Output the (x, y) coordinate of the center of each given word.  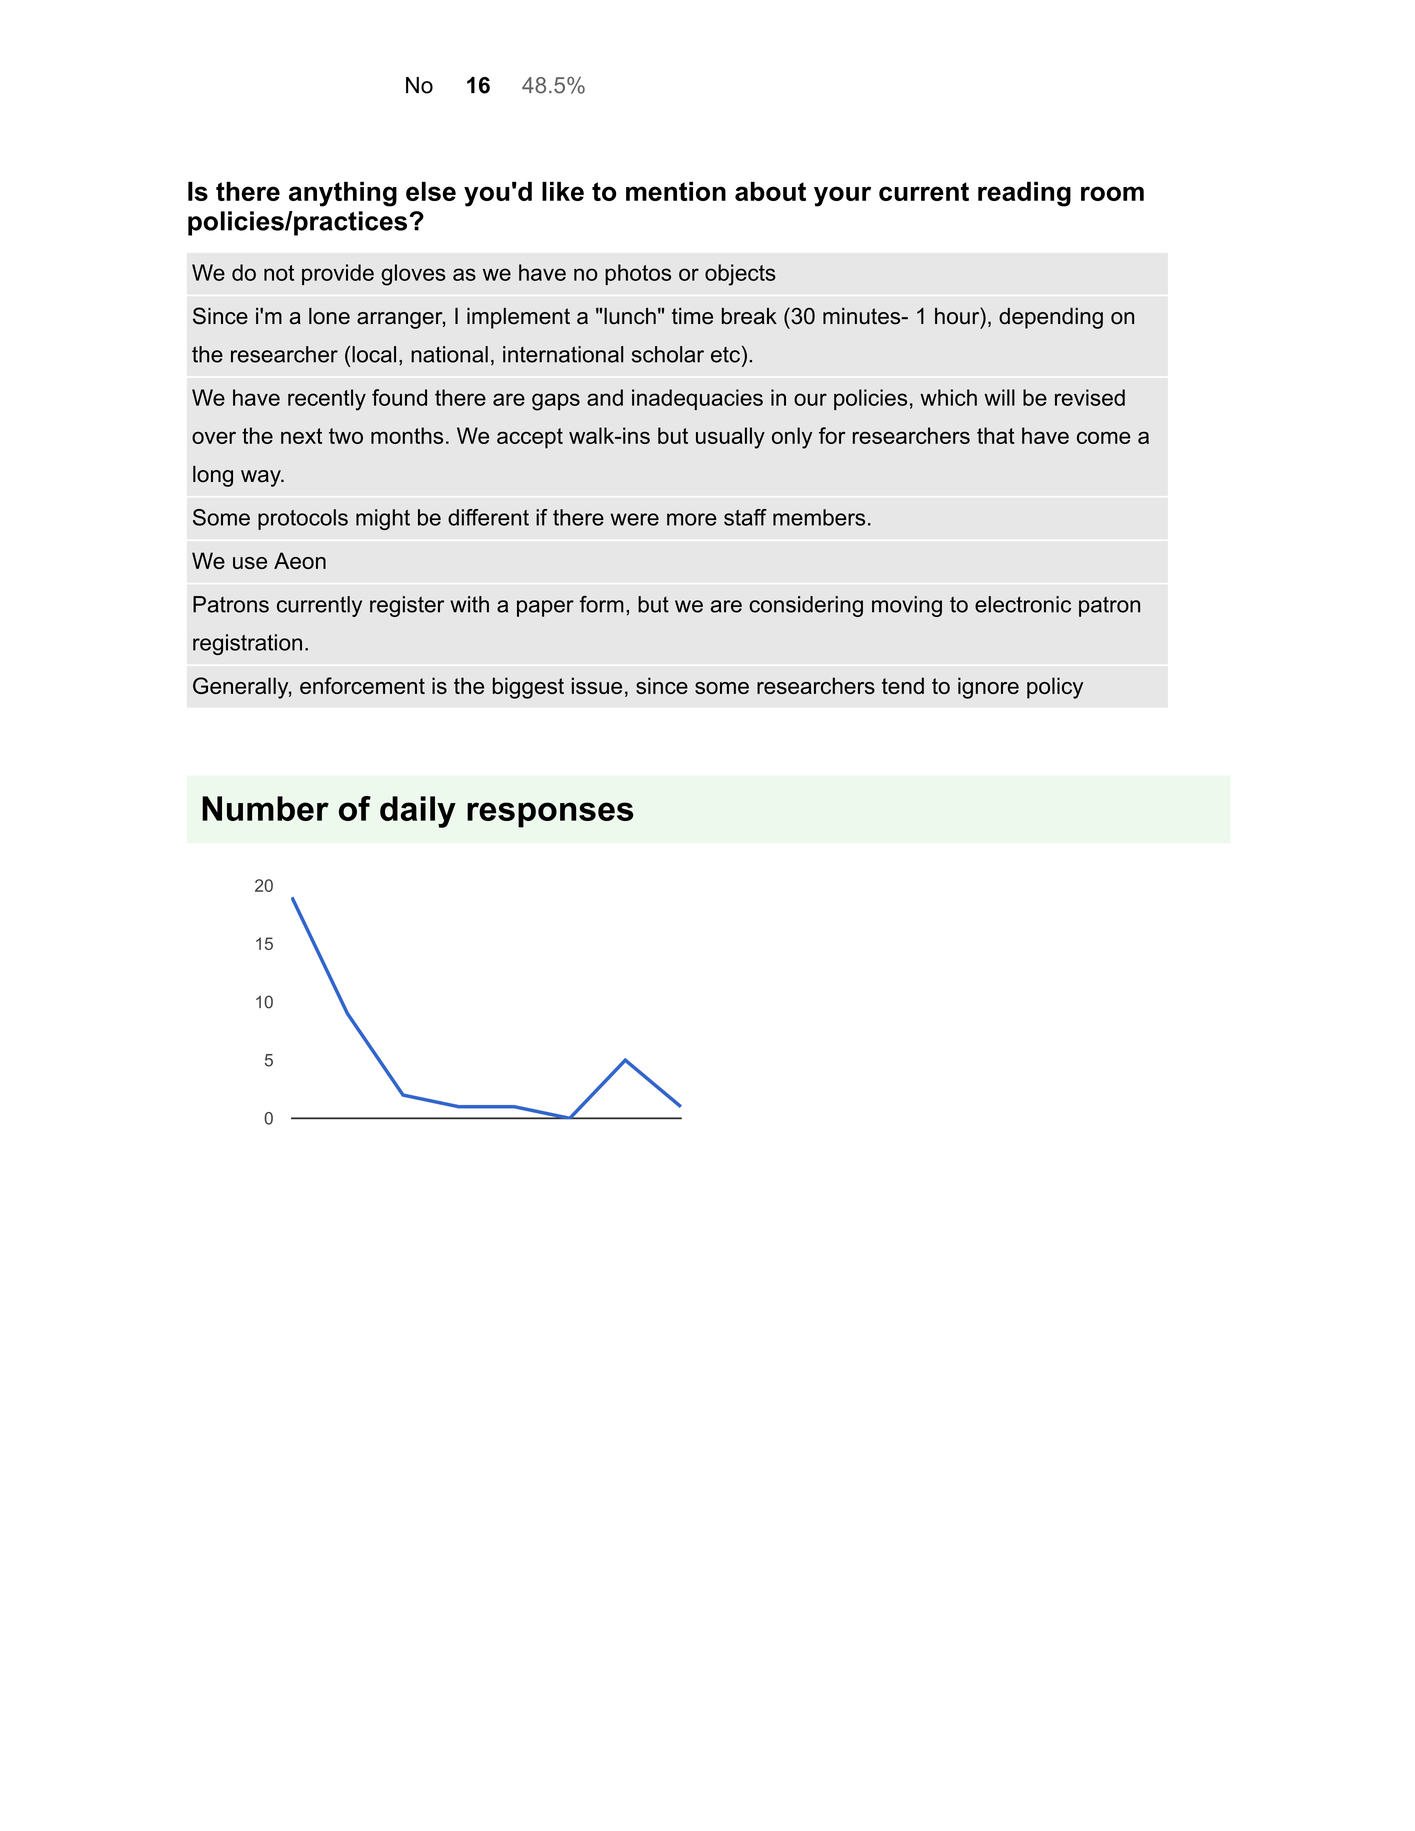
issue (597, 685)
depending (1051, 318)
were (634, 519)
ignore (988, 688)
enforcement (362, 685)
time (692, 316)
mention (676, 191)
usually (730, 438)
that (996, 435)
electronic (1023, 604)
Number (265, 808)
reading (1024, 194)
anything (343, 194)
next (301, 436)
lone (329, 316)
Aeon (300, 560)
